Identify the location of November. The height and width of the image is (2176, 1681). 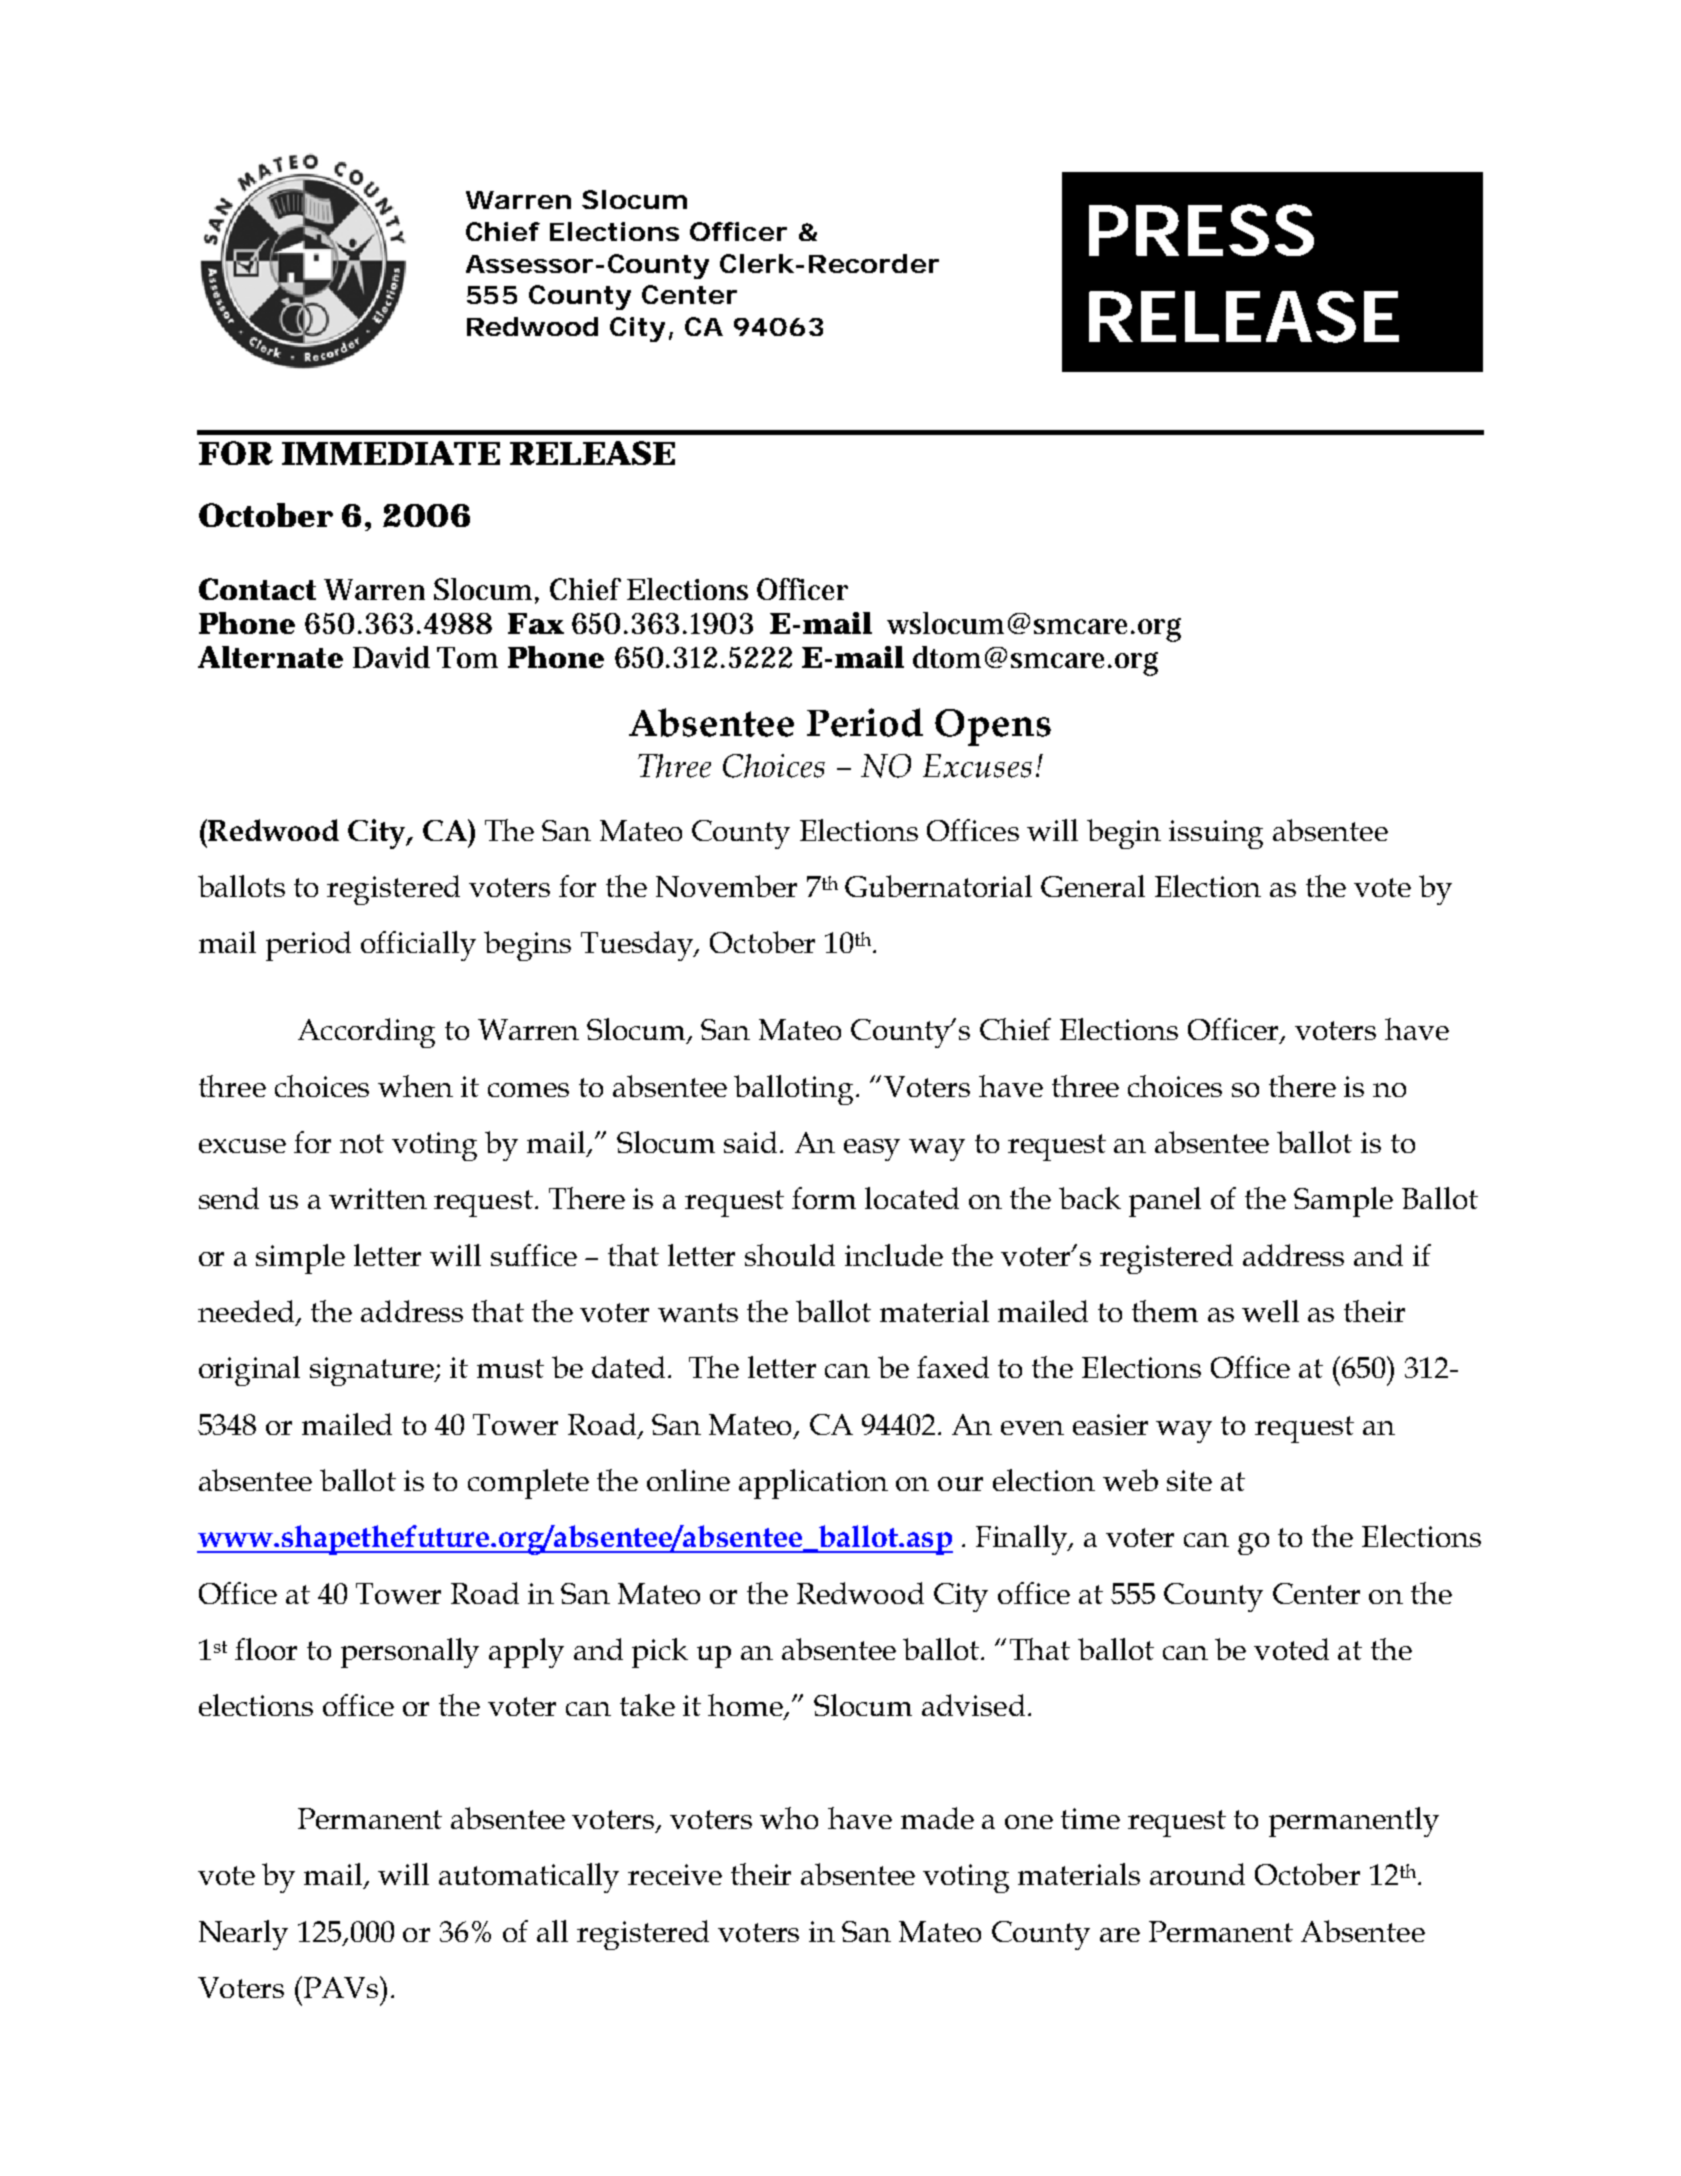
(726, 886).
